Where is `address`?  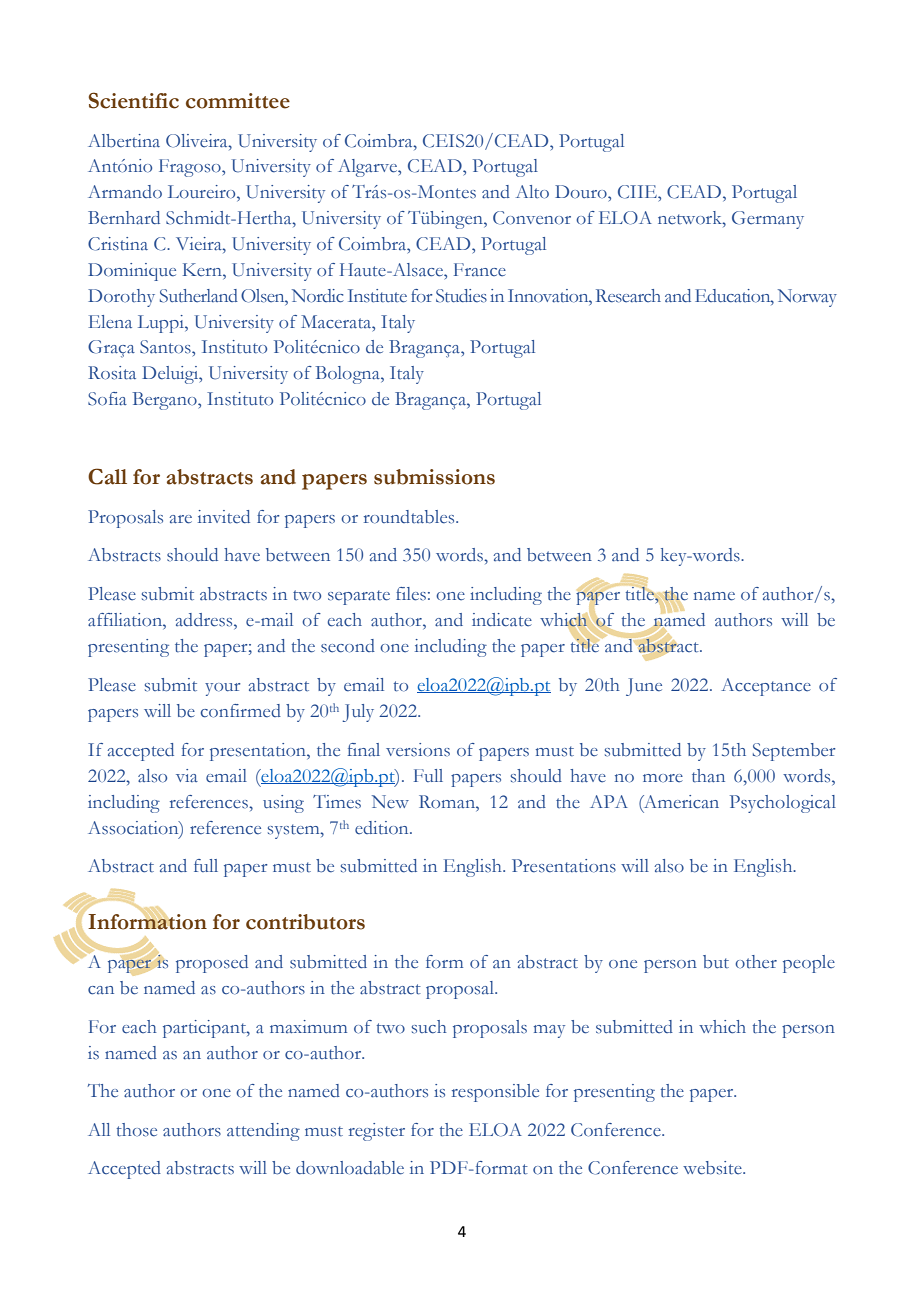
address is located at coordinates (205, 620).
